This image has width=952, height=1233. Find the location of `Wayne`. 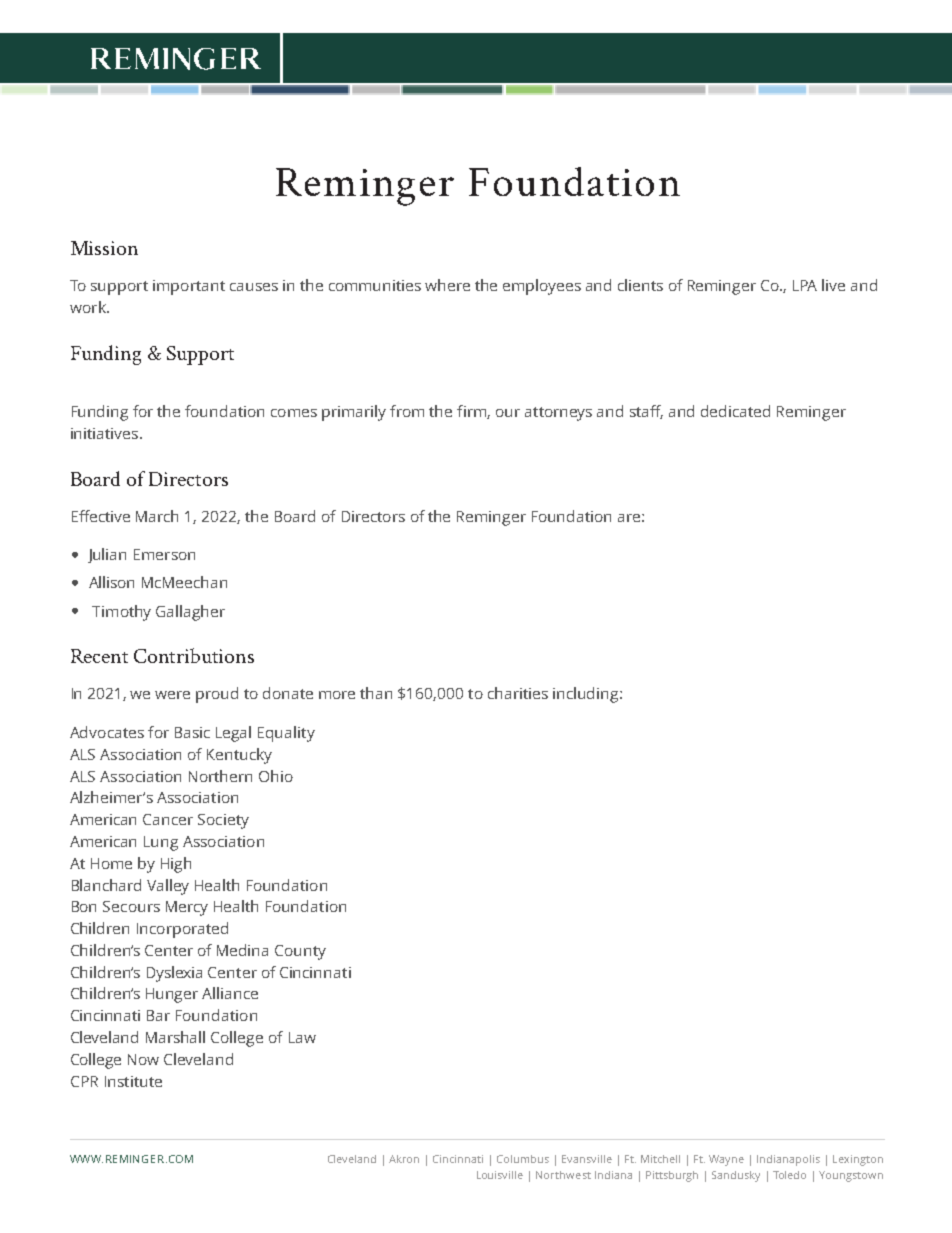

Wayne is located at coordinates (726, 1160).
